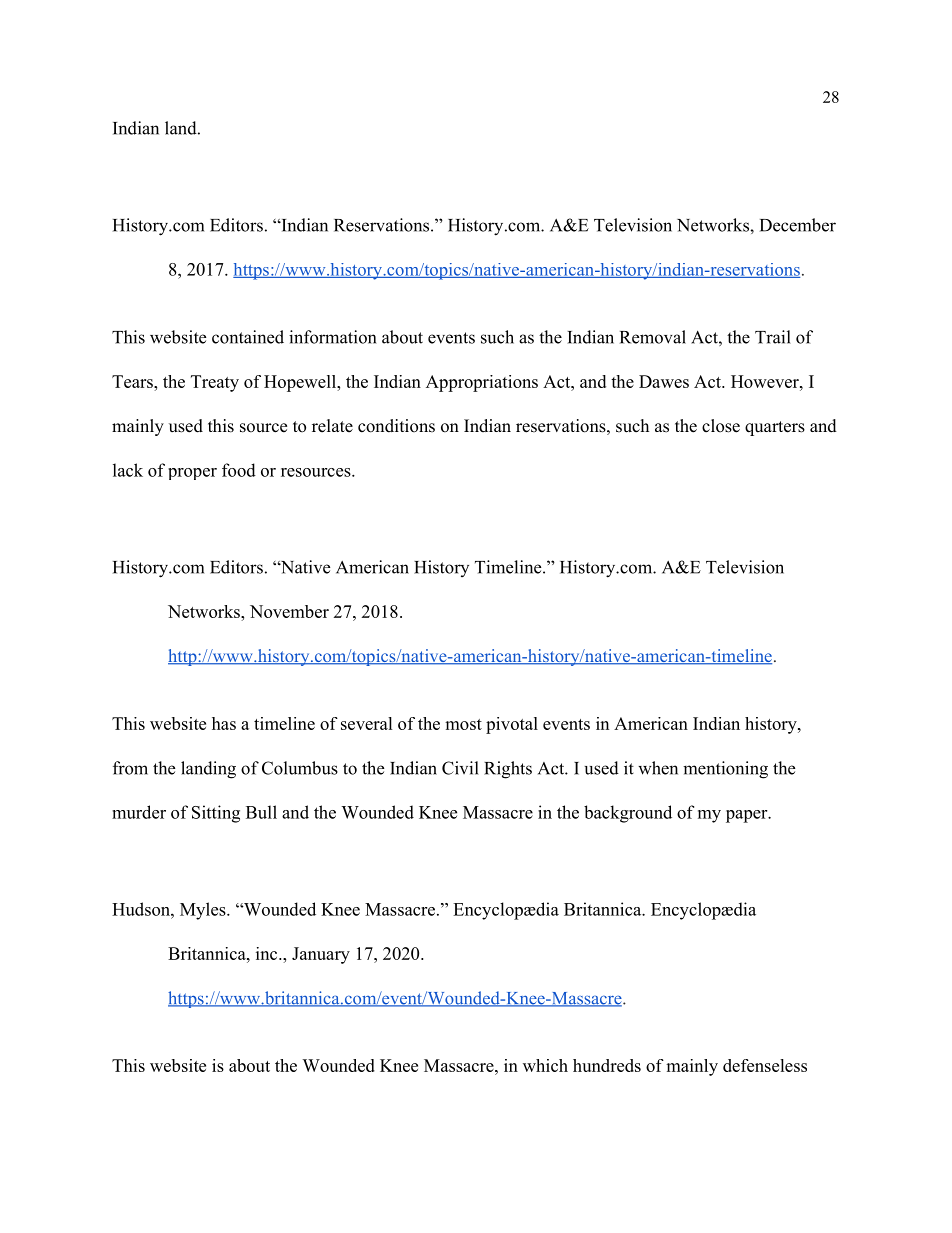 The width and height of the screenshot is (952, 1233). What do you see at coordinates (396, 426) in the screenshot?
I see `conditions` at bounding box center [396, 426].
